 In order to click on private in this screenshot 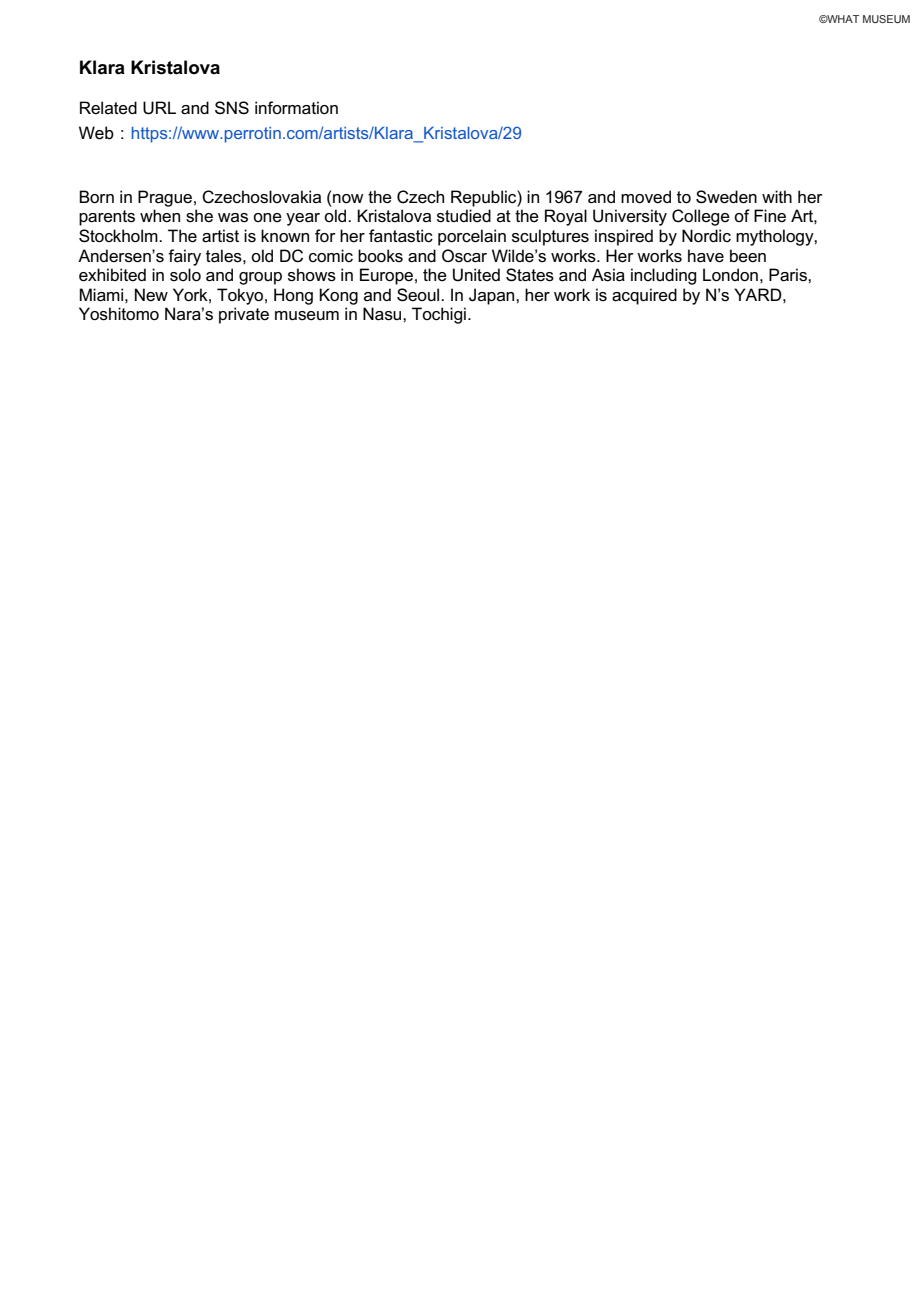, I will do `click(244, 315)`.
